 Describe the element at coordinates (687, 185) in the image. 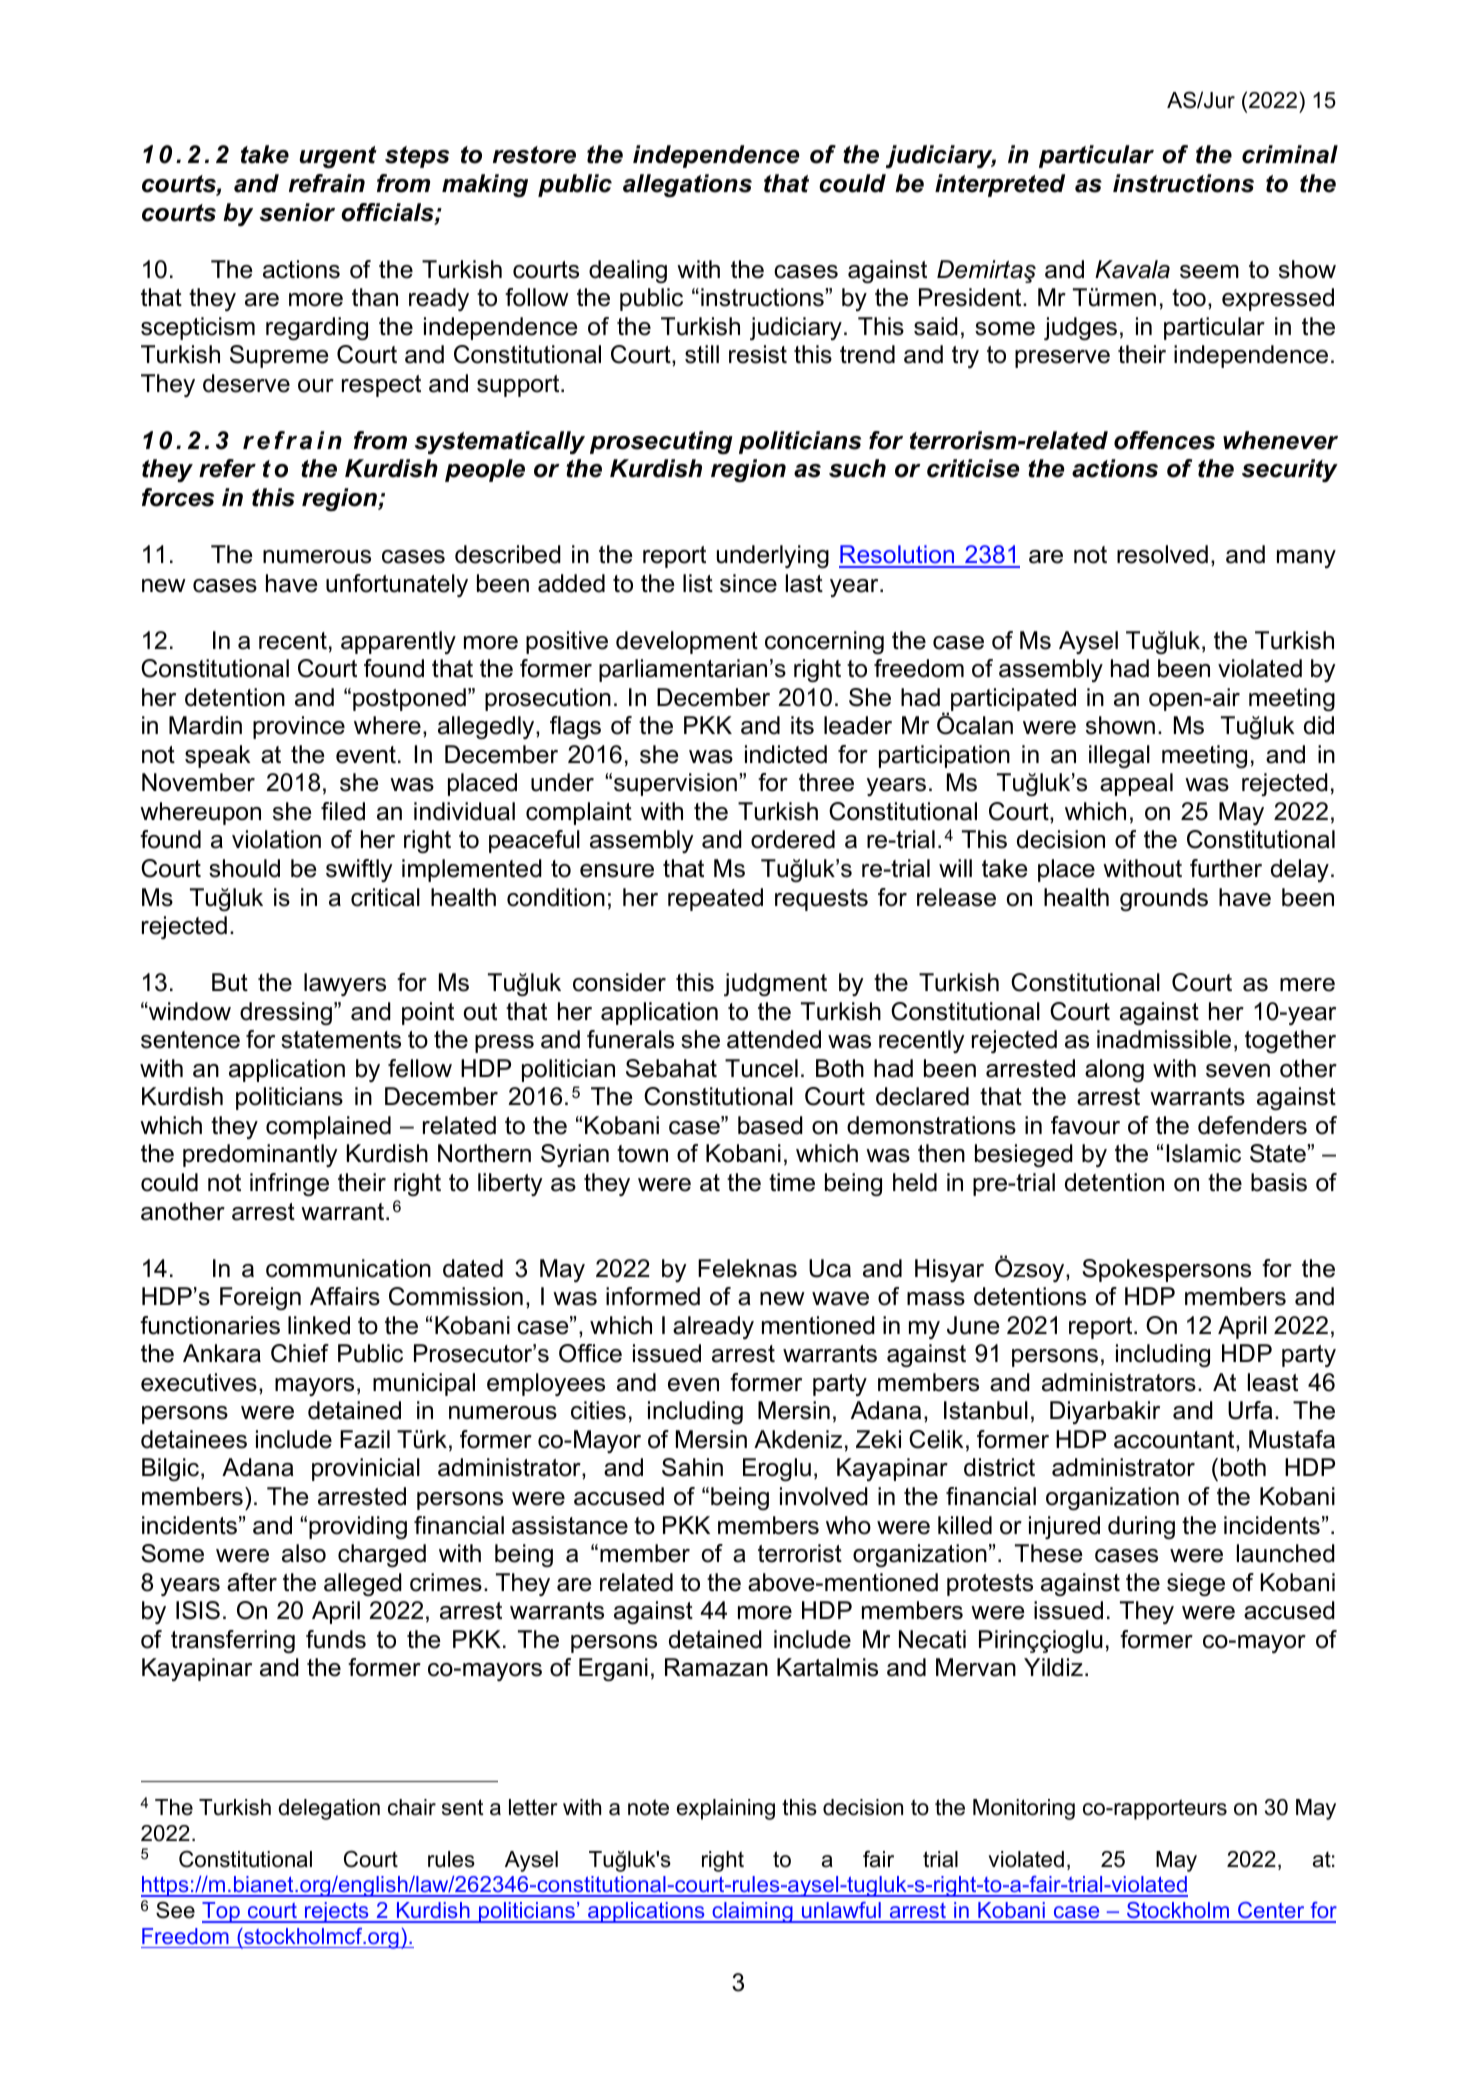

I see `allegations` at that location.
